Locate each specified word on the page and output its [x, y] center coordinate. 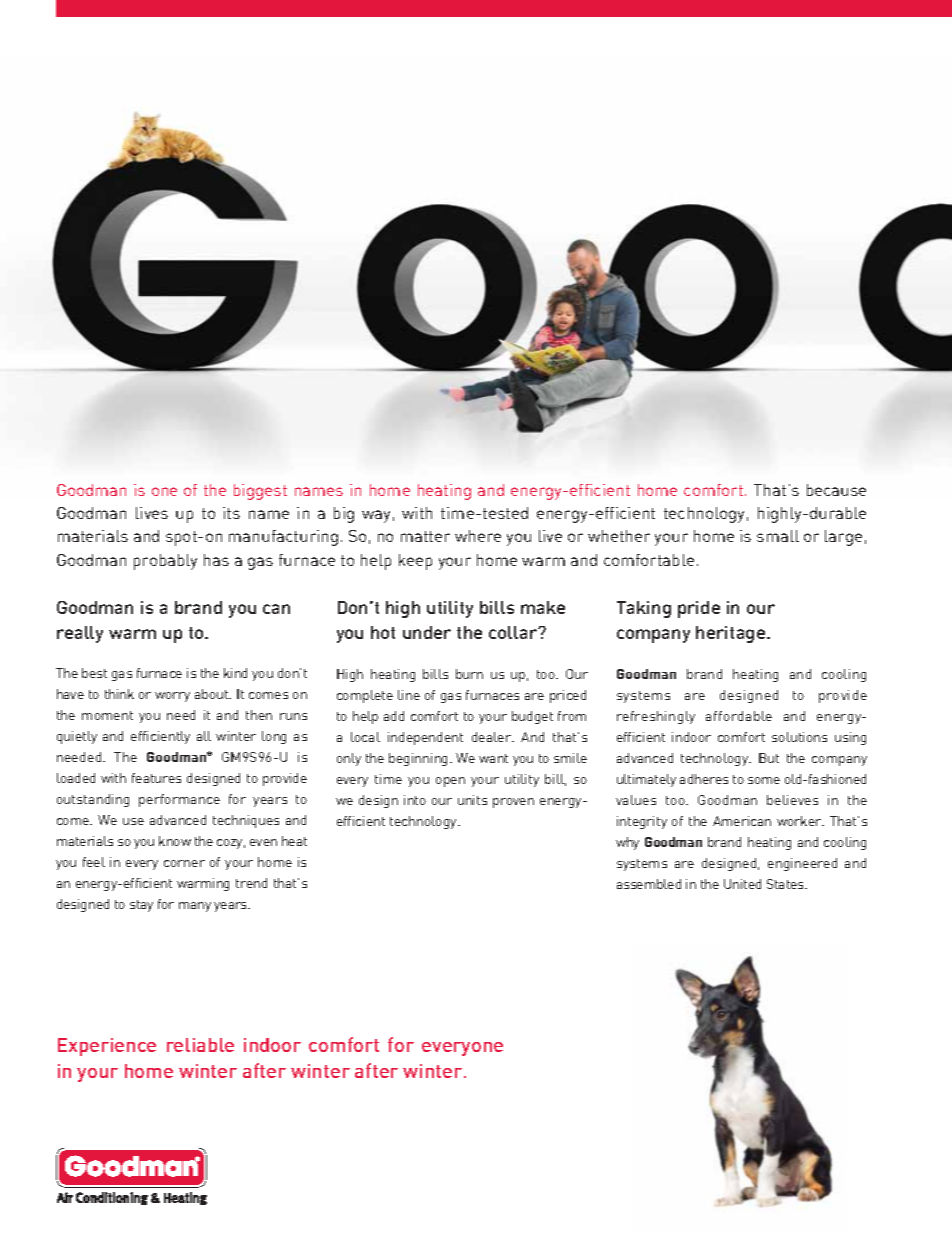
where [478, 536]
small [778, 536]
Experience [107, 1047]
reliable [200, 1045]
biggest [260, 492]
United [742, 884]
